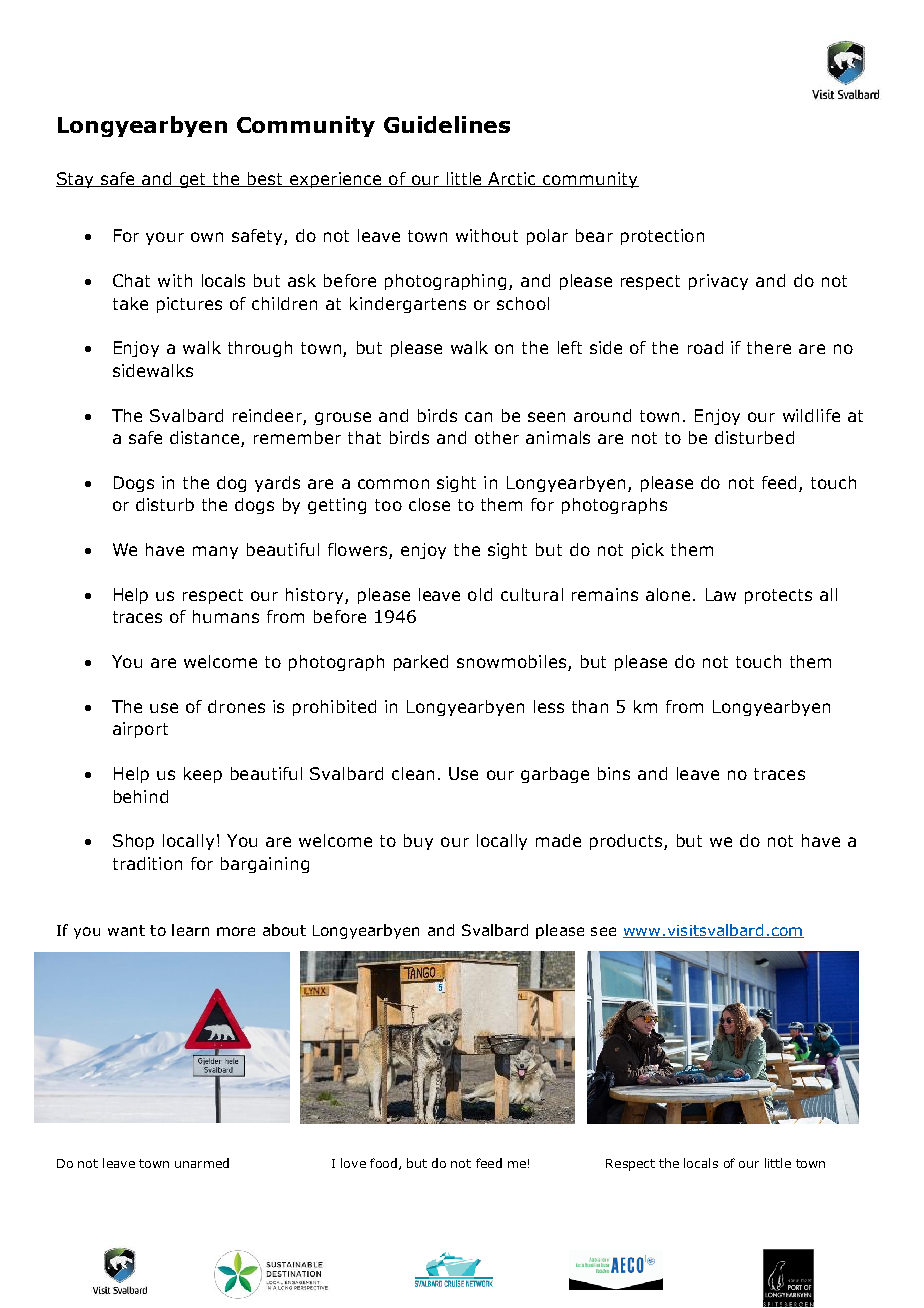 This image has height=1308, width=924. Describe the element at coordinates (626, 842) in the image. I see `products` at that location.
